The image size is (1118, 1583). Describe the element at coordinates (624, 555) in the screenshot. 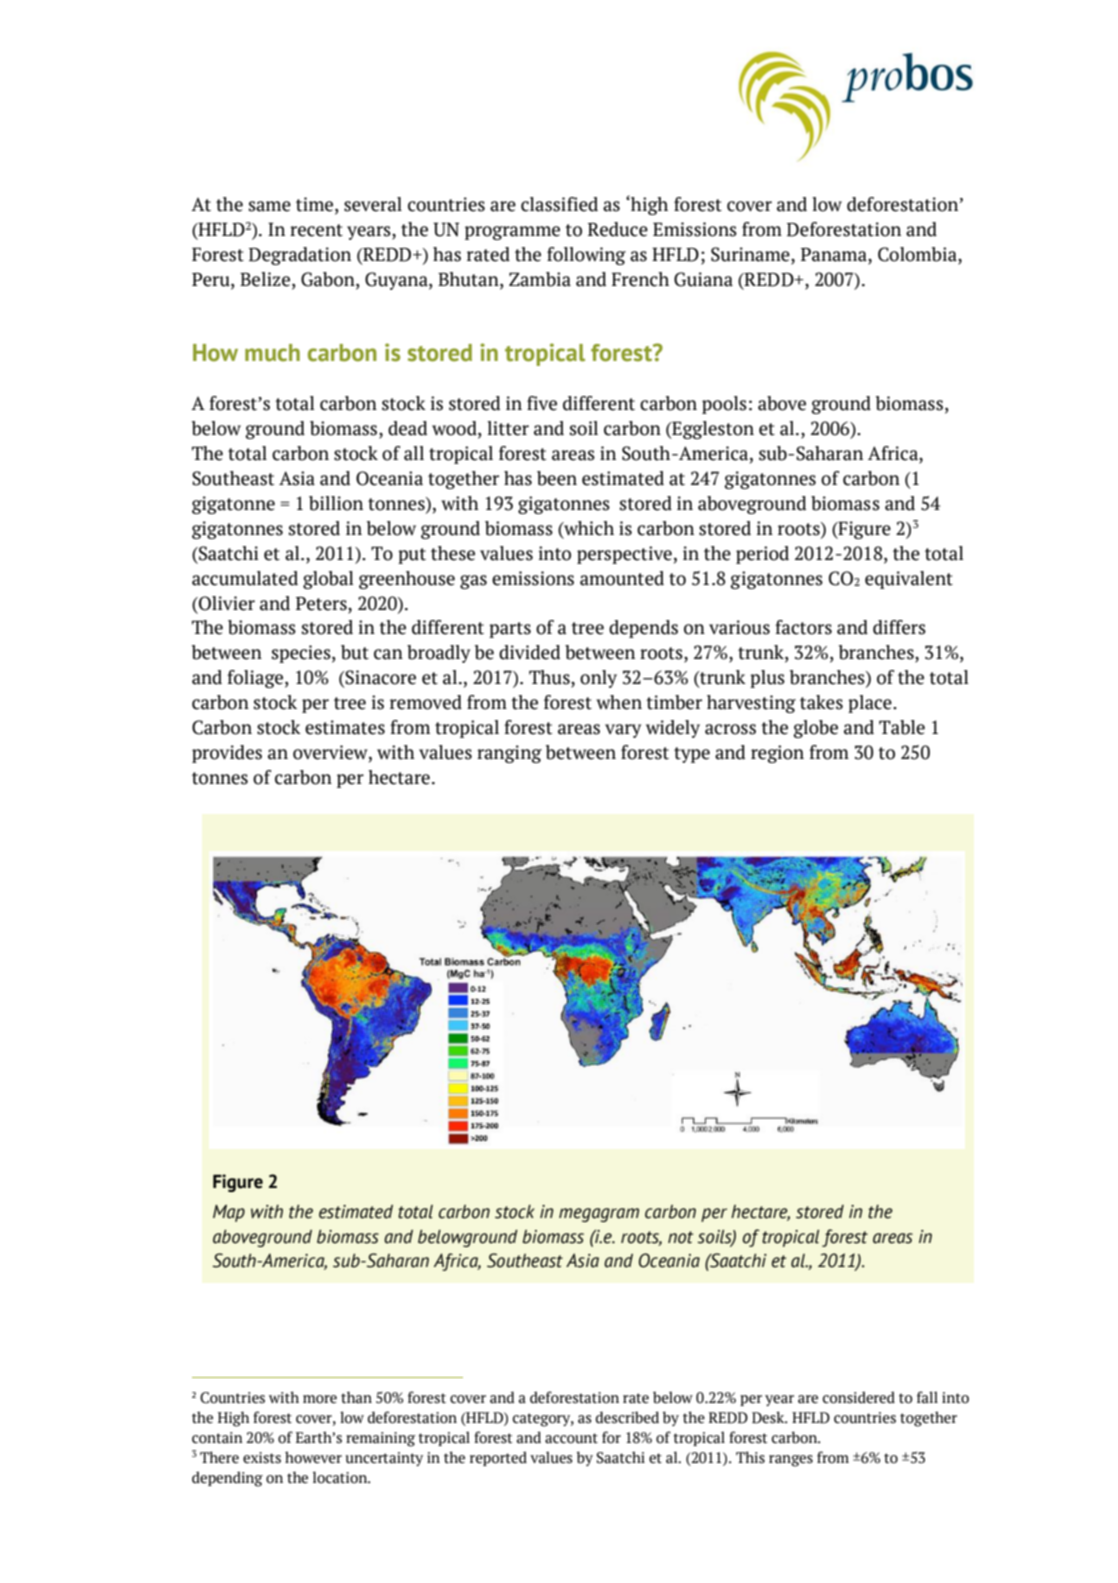

I see `perspective` at that location.
